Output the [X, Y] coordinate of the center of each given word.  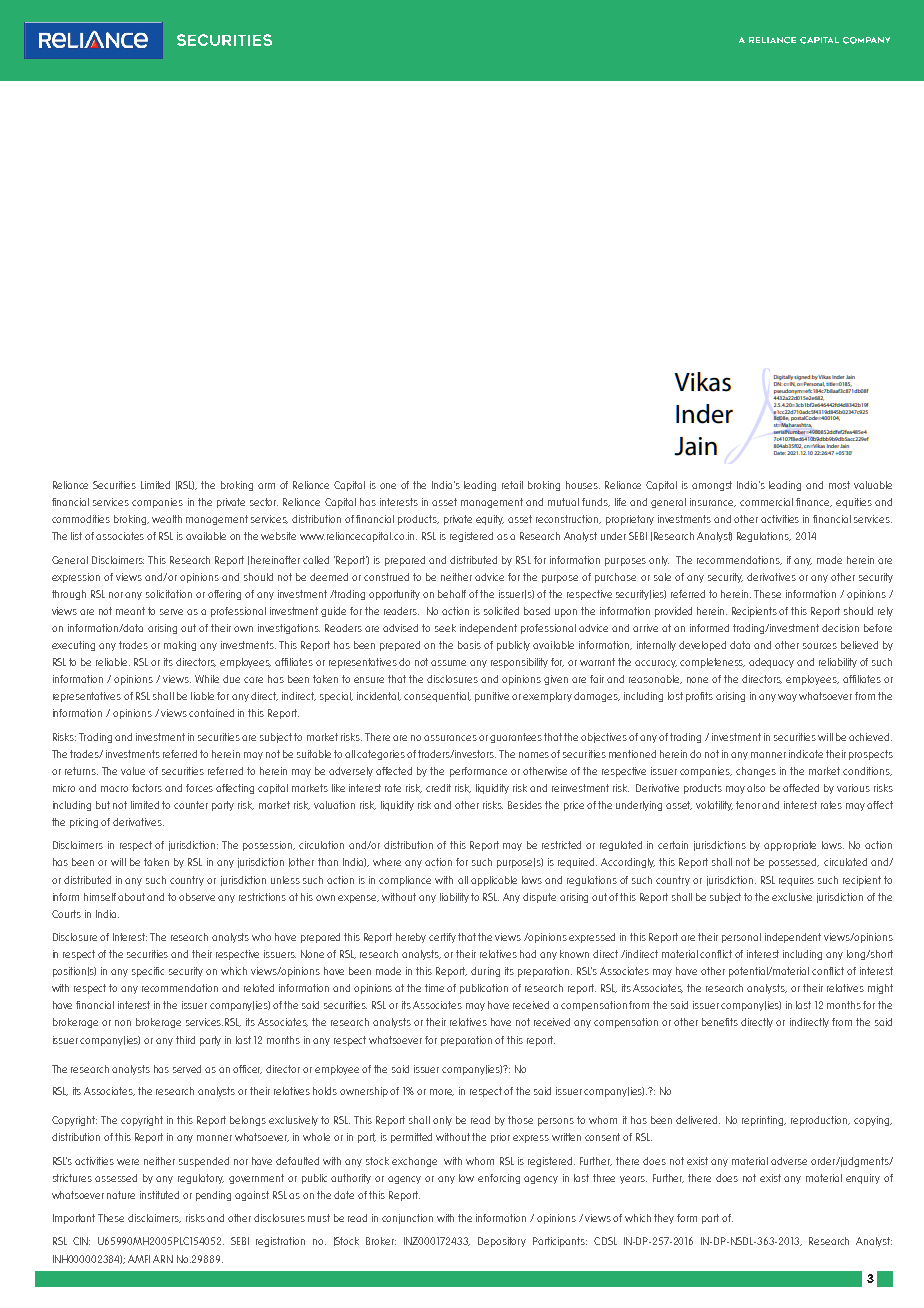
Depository [502, 1242]
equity [490, 520]
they [664, 1219]
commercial [766, 502]
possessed [794, 863]
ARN [163, 1259]
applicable [494, 881]
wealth [167, 519]
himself [100, 897]
